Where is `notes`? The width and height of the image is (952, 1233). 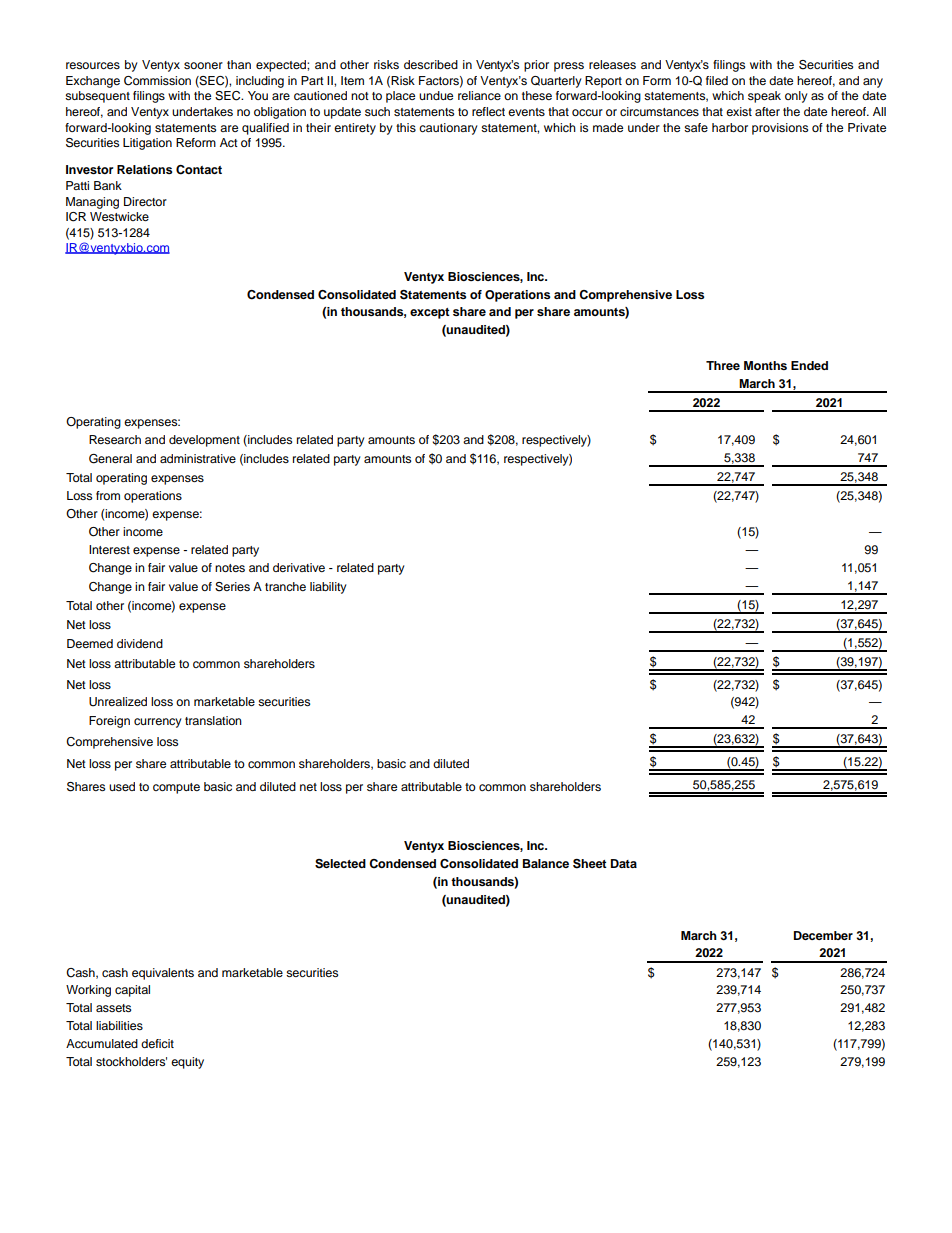 notes is located at coordinates (230, 568).
